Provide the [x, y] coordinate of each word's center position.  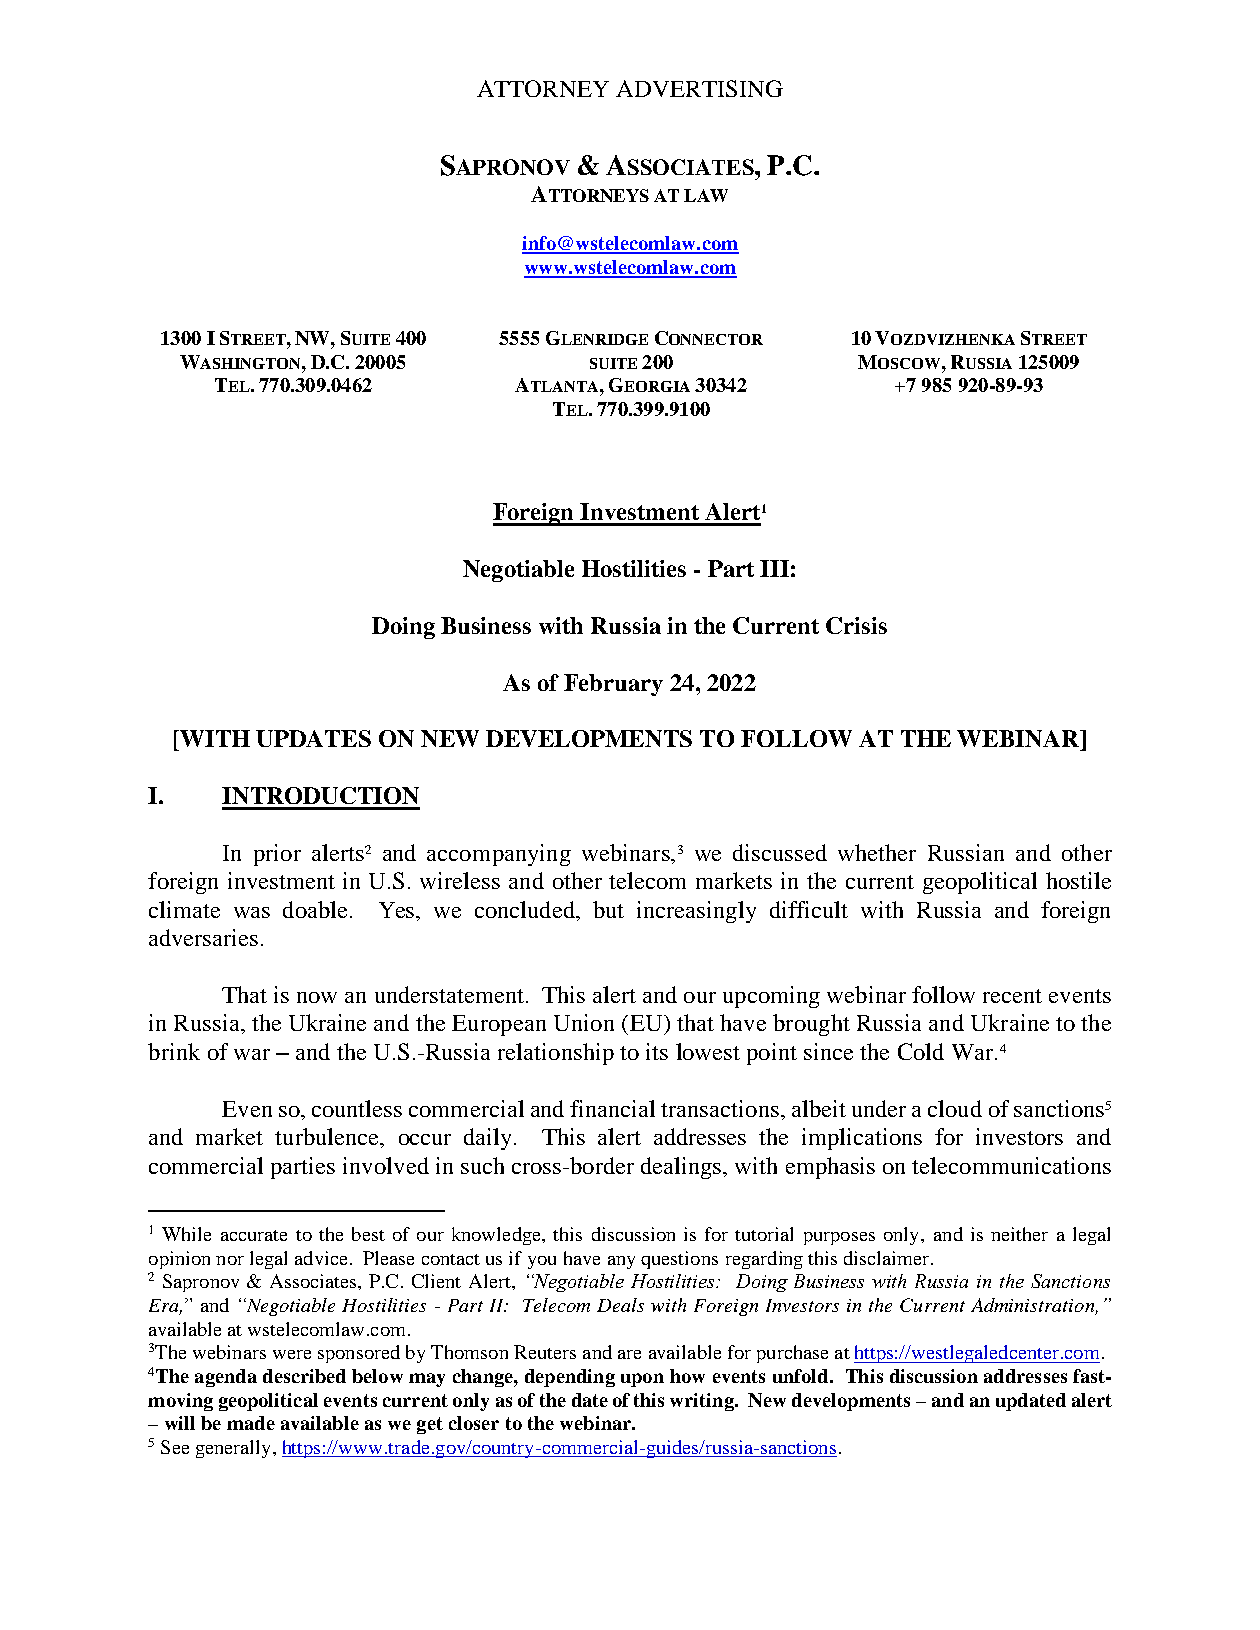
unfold [802, 1376]
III [774, 568]
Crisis [856, 625]
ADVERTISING [699, 88]
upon [642, 1380]
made [251, 1423]
